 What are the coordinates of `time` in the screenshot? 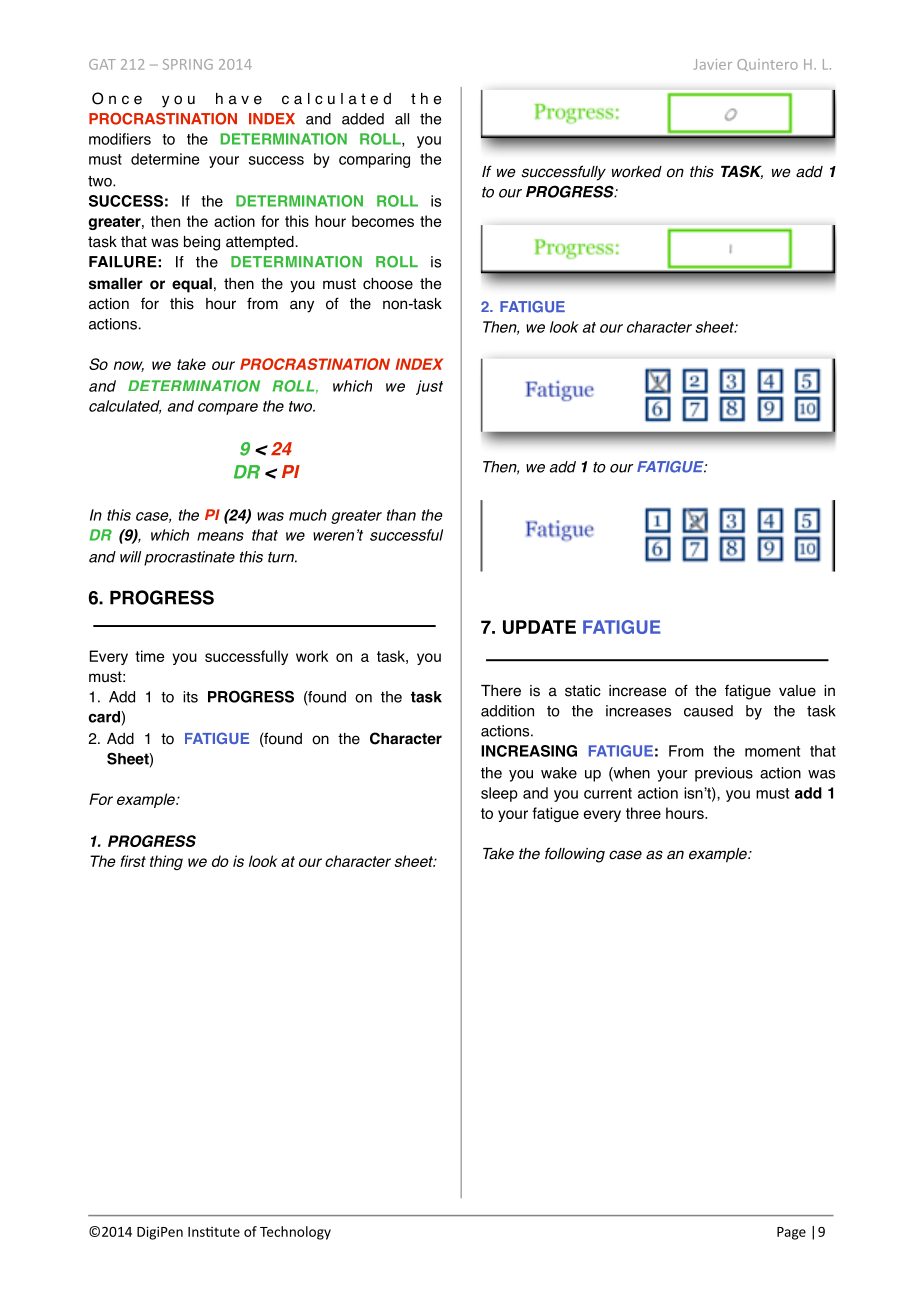 It's located at (149, 656).
